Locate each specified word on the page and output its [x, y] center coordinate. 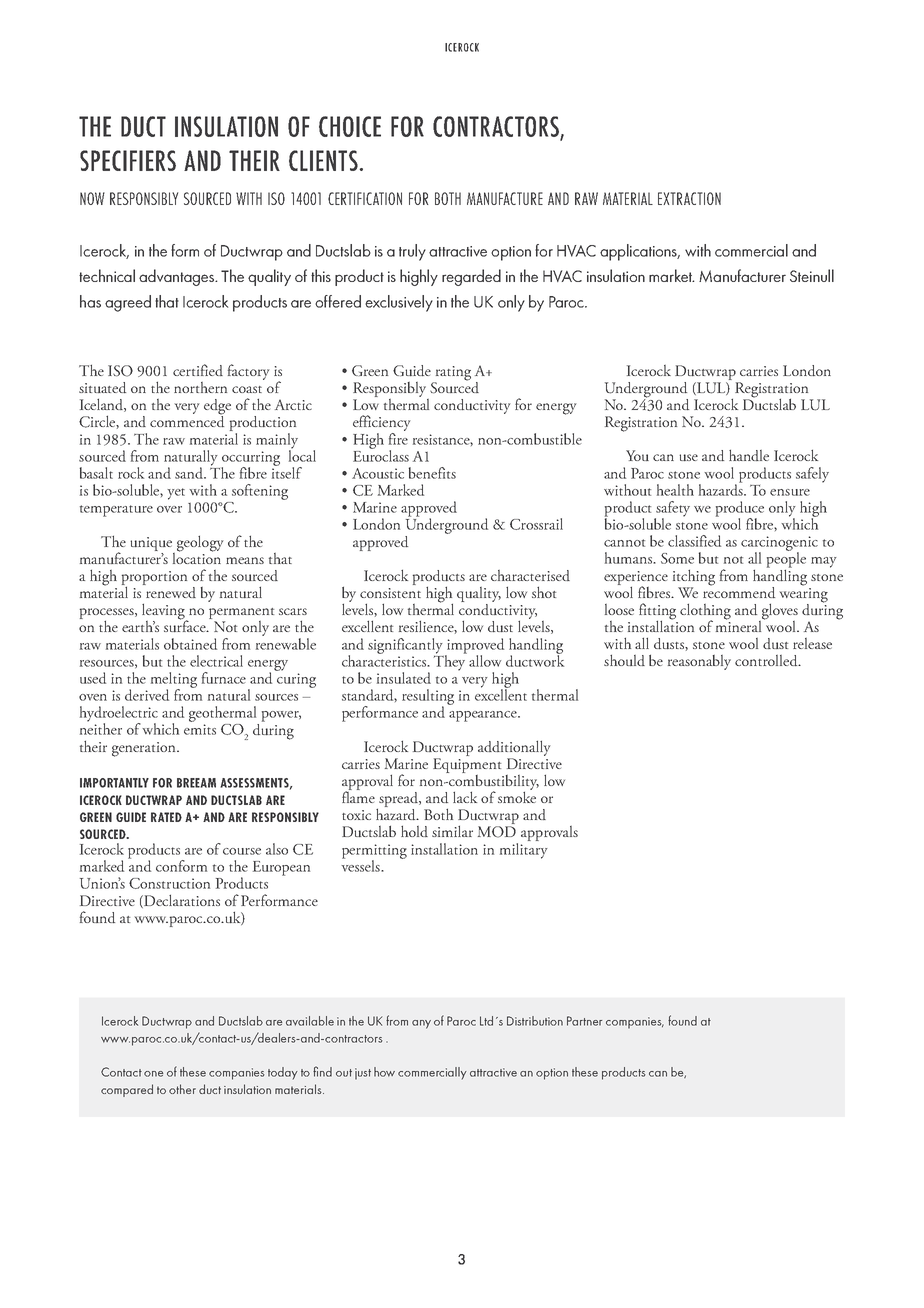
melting [174, 681]
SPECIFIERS [128, 160]
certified [198, 370]
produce [740, 510]
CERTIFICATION [365, 198]
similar [452, 831]
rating [452, 374]
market [671, 275]
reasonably [699, 662]
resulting [428, 698]
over [169, 509]
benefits [432, 473]
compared [127, 1090]
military [524, 851]
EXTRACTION [689, 198]
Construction [169, 883]
